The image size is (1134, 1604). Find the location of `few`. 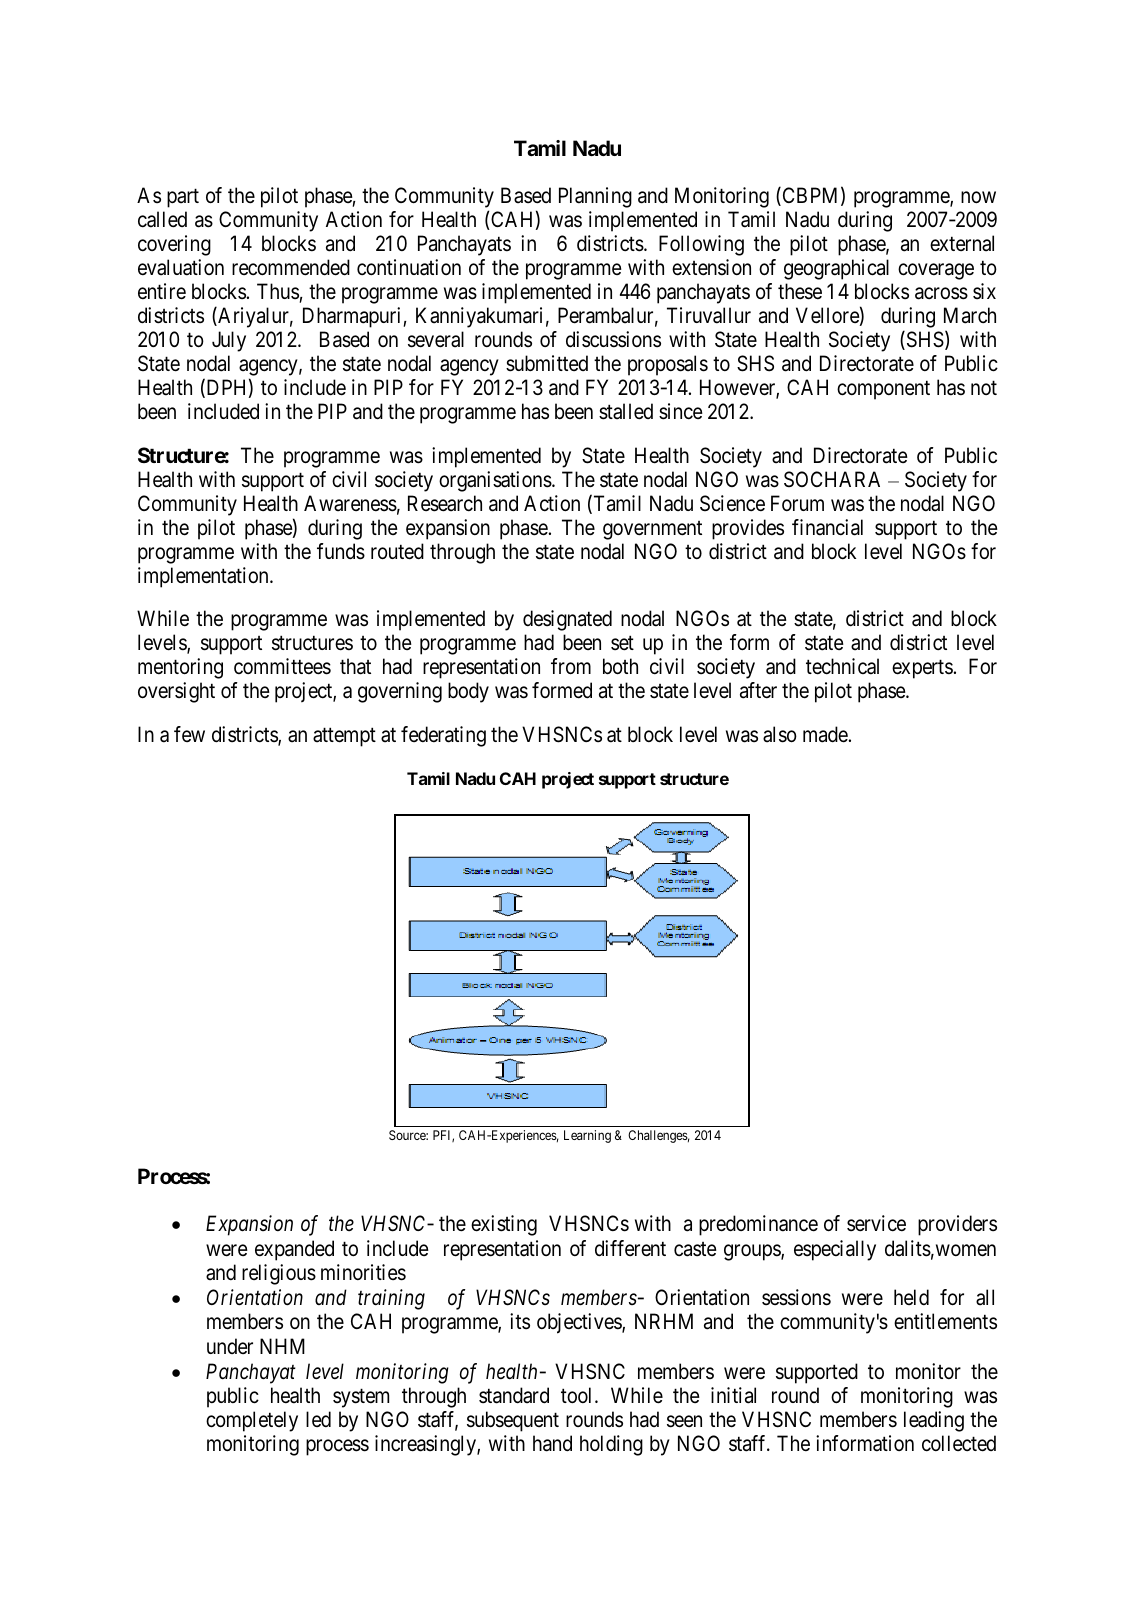

few is located at coordinates (189, 734).
